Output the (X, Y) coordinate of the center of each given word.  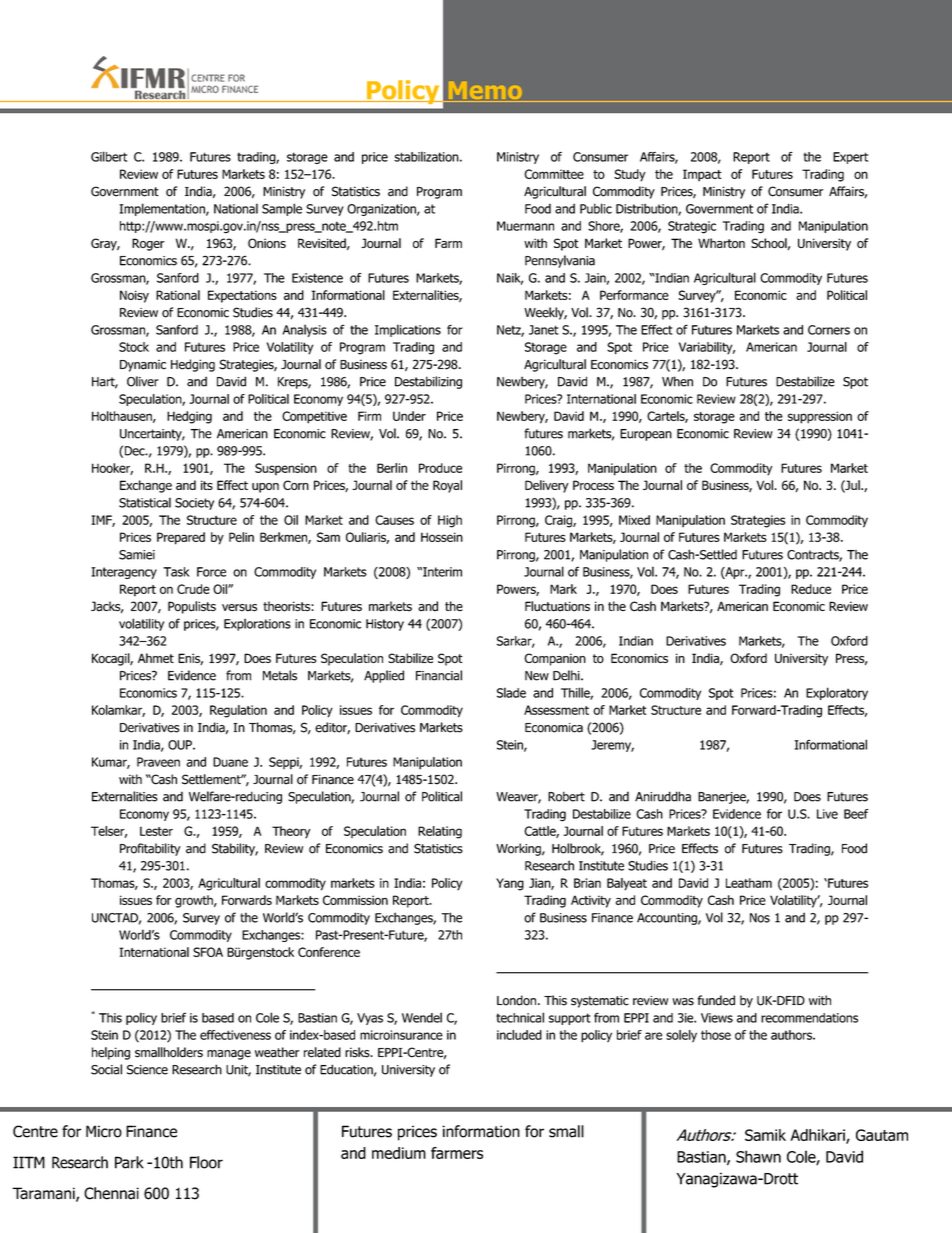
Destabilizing (428, 382)
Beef (856, 814)
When (677, 381)
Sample (282, 209)
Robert (566, 796)
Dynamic (143, 366)
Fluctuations (557, 606)
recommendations (809, 1018)
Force (211, 572)
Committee (554, 174)
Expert (850, 158)
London (518, 1000)
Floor (206, 1162)
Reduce (811, 589)
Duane (230, 762)
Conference (329, 952)
